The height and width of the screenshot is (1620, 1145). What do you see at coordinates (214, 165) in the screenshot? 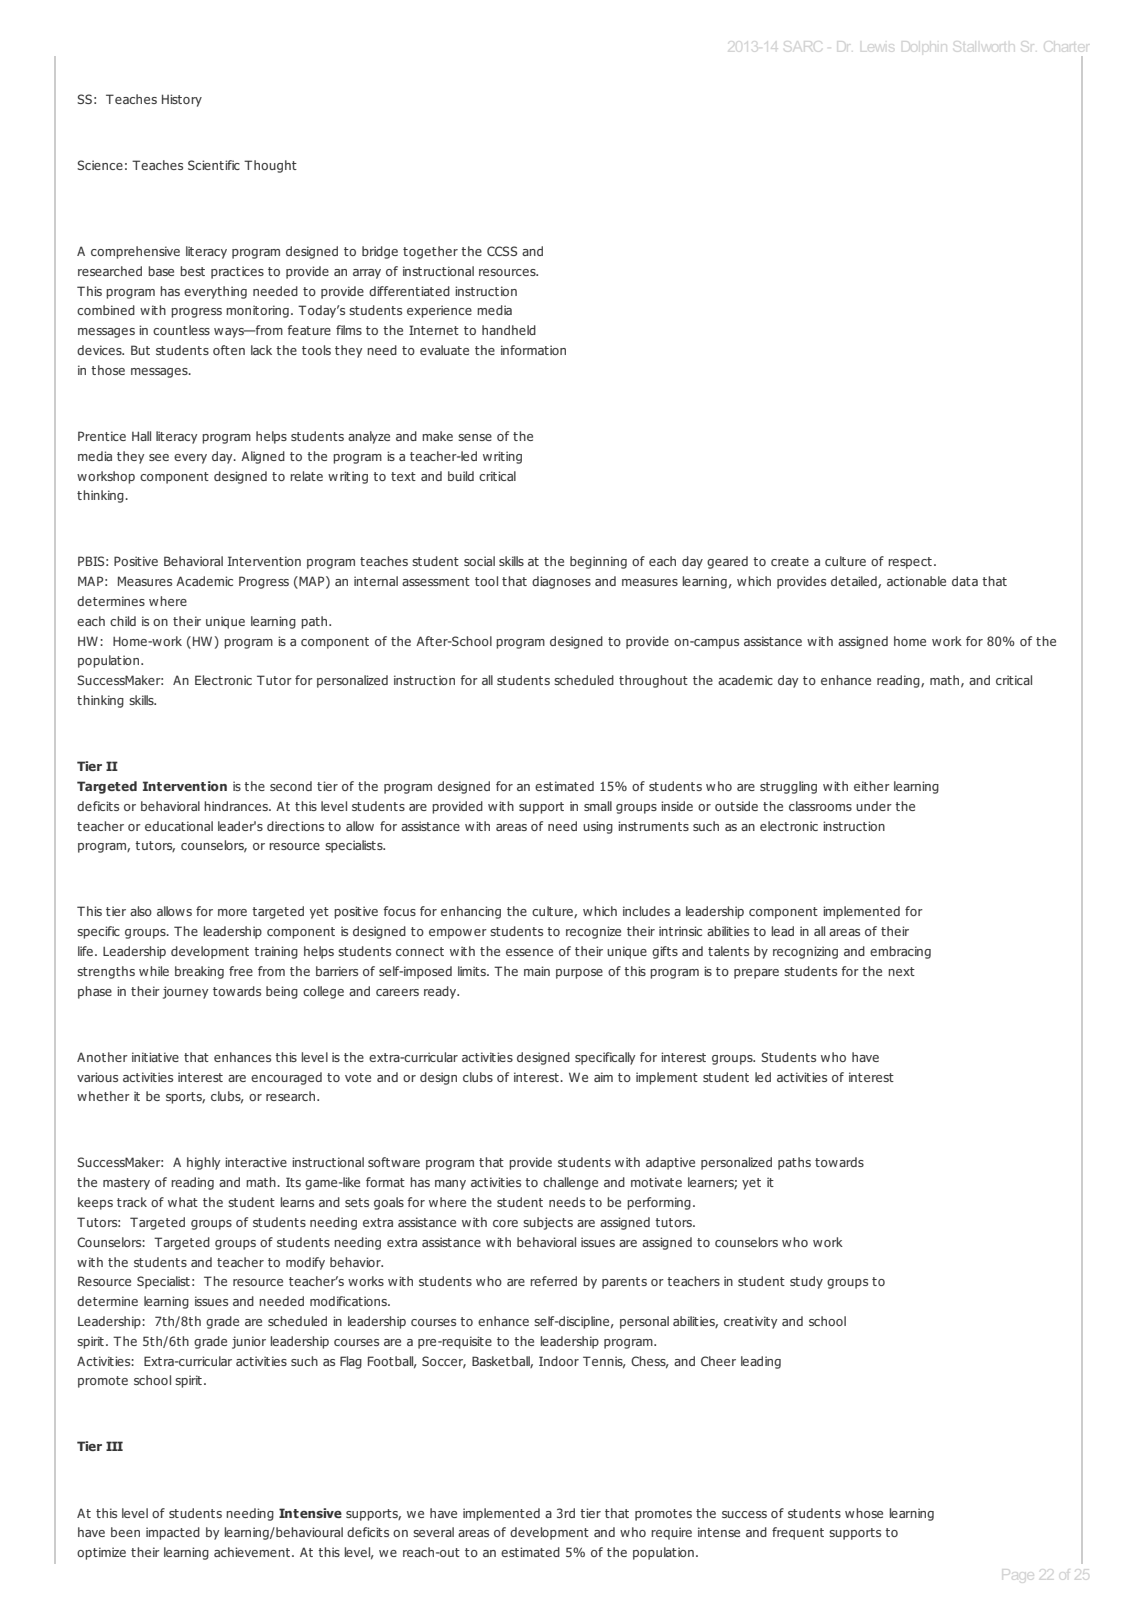
I see `Scientific` at bounding box center [214, 165].
